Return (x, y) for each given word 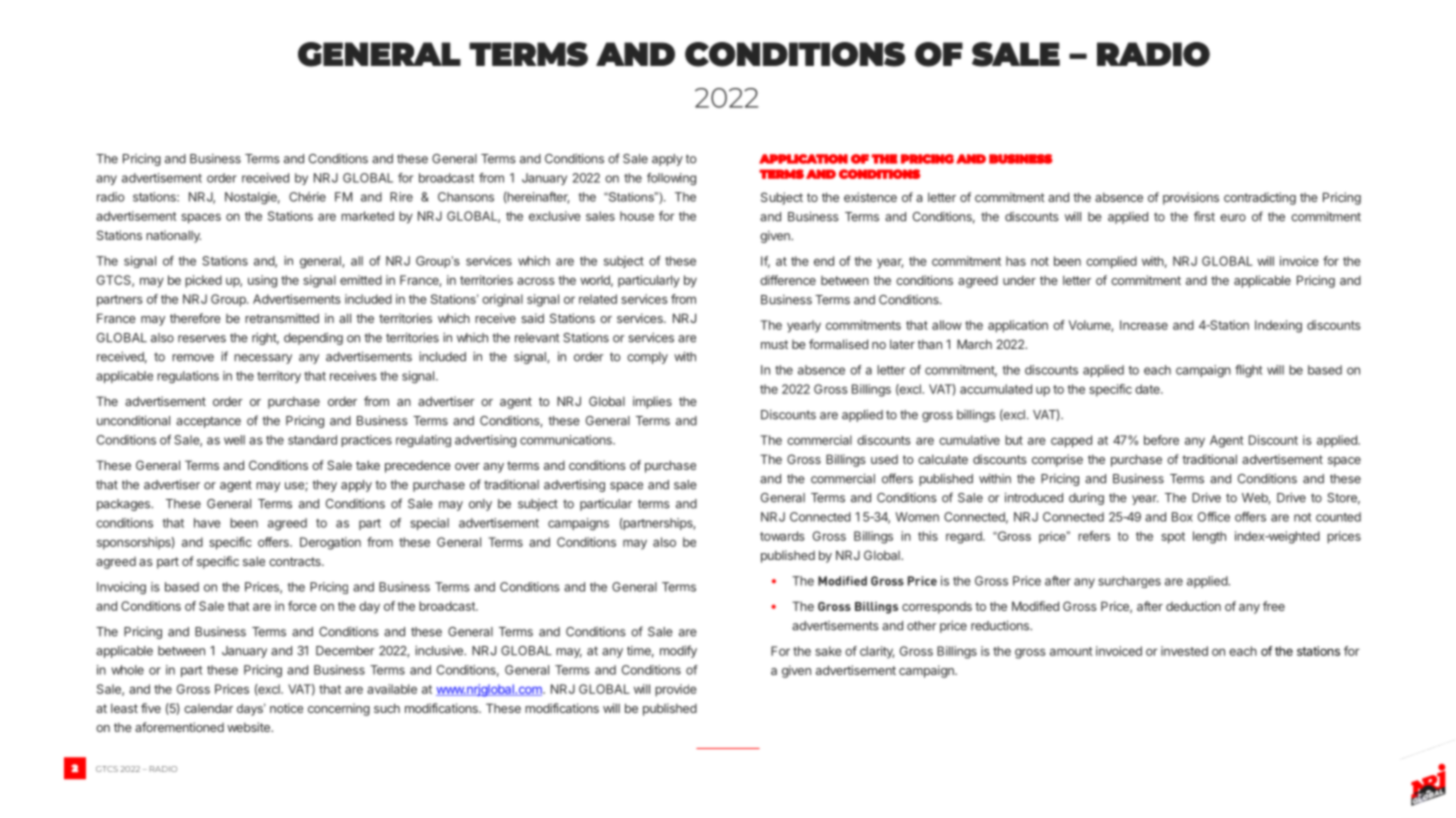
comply (647, 358)
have (207, 523)
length (1209, 537)
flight (1248, 371)
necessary (263, 359)
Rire (401, 197)
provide (675, 690)
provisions (1191, 198)
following (671, 179)
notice (286, 708)
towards (782, 536)
